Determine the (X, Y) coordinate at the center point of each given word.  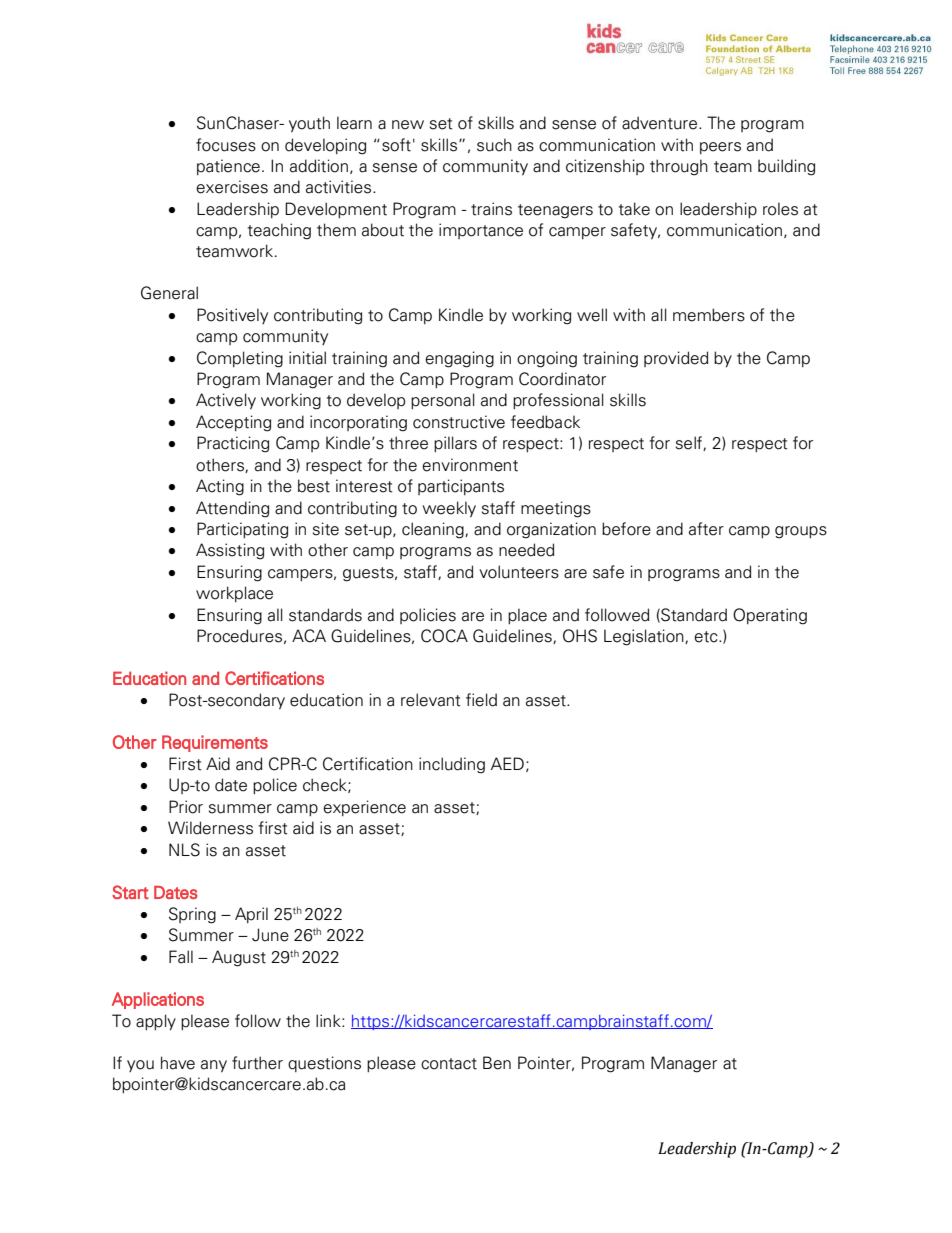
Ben (497, 1063)
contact (449, 1064)
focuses (226, 145)
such (494, 145)
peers (720, 148)
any (214, 1066)
